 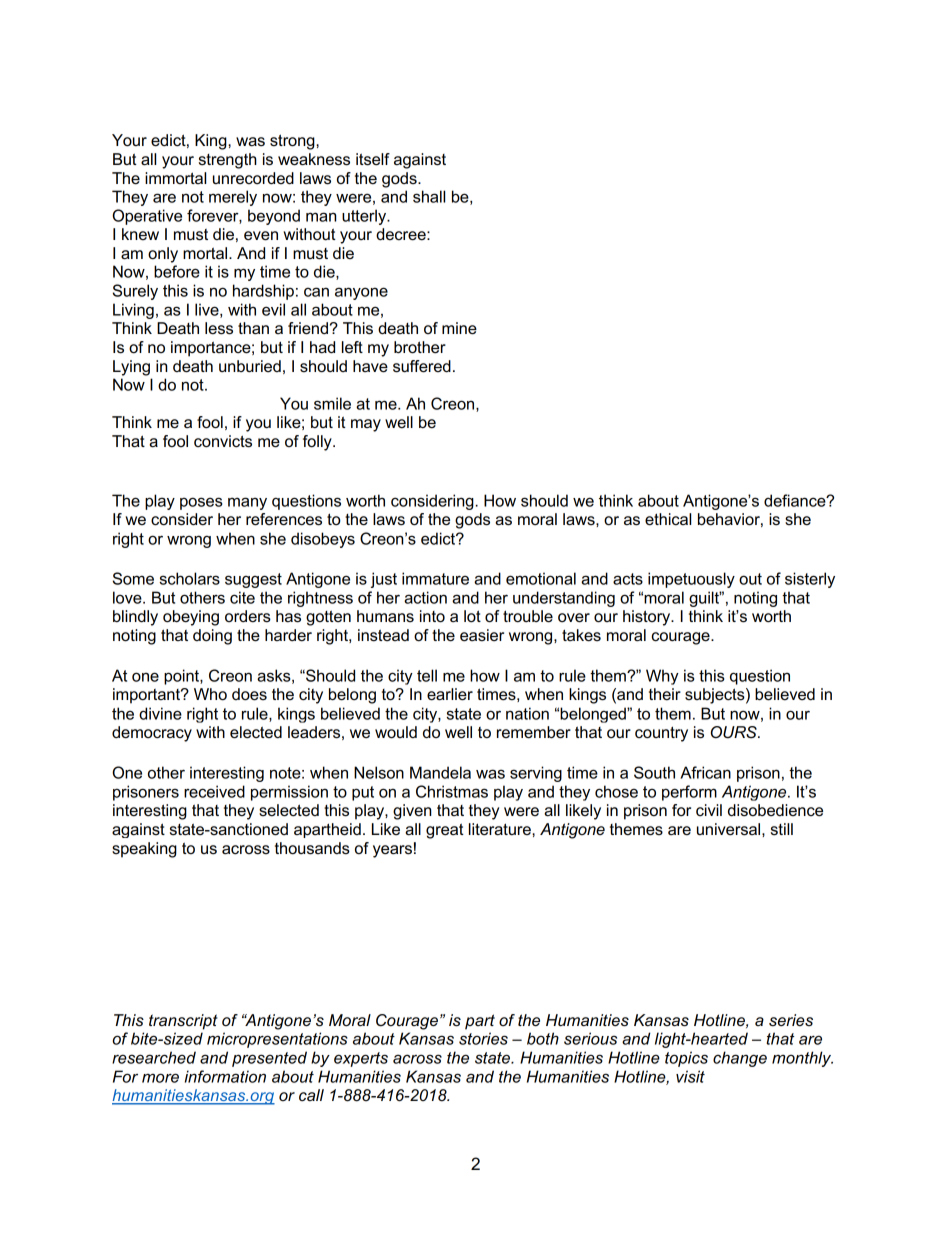 I want to click on lot, so click(x=472, y=616).
